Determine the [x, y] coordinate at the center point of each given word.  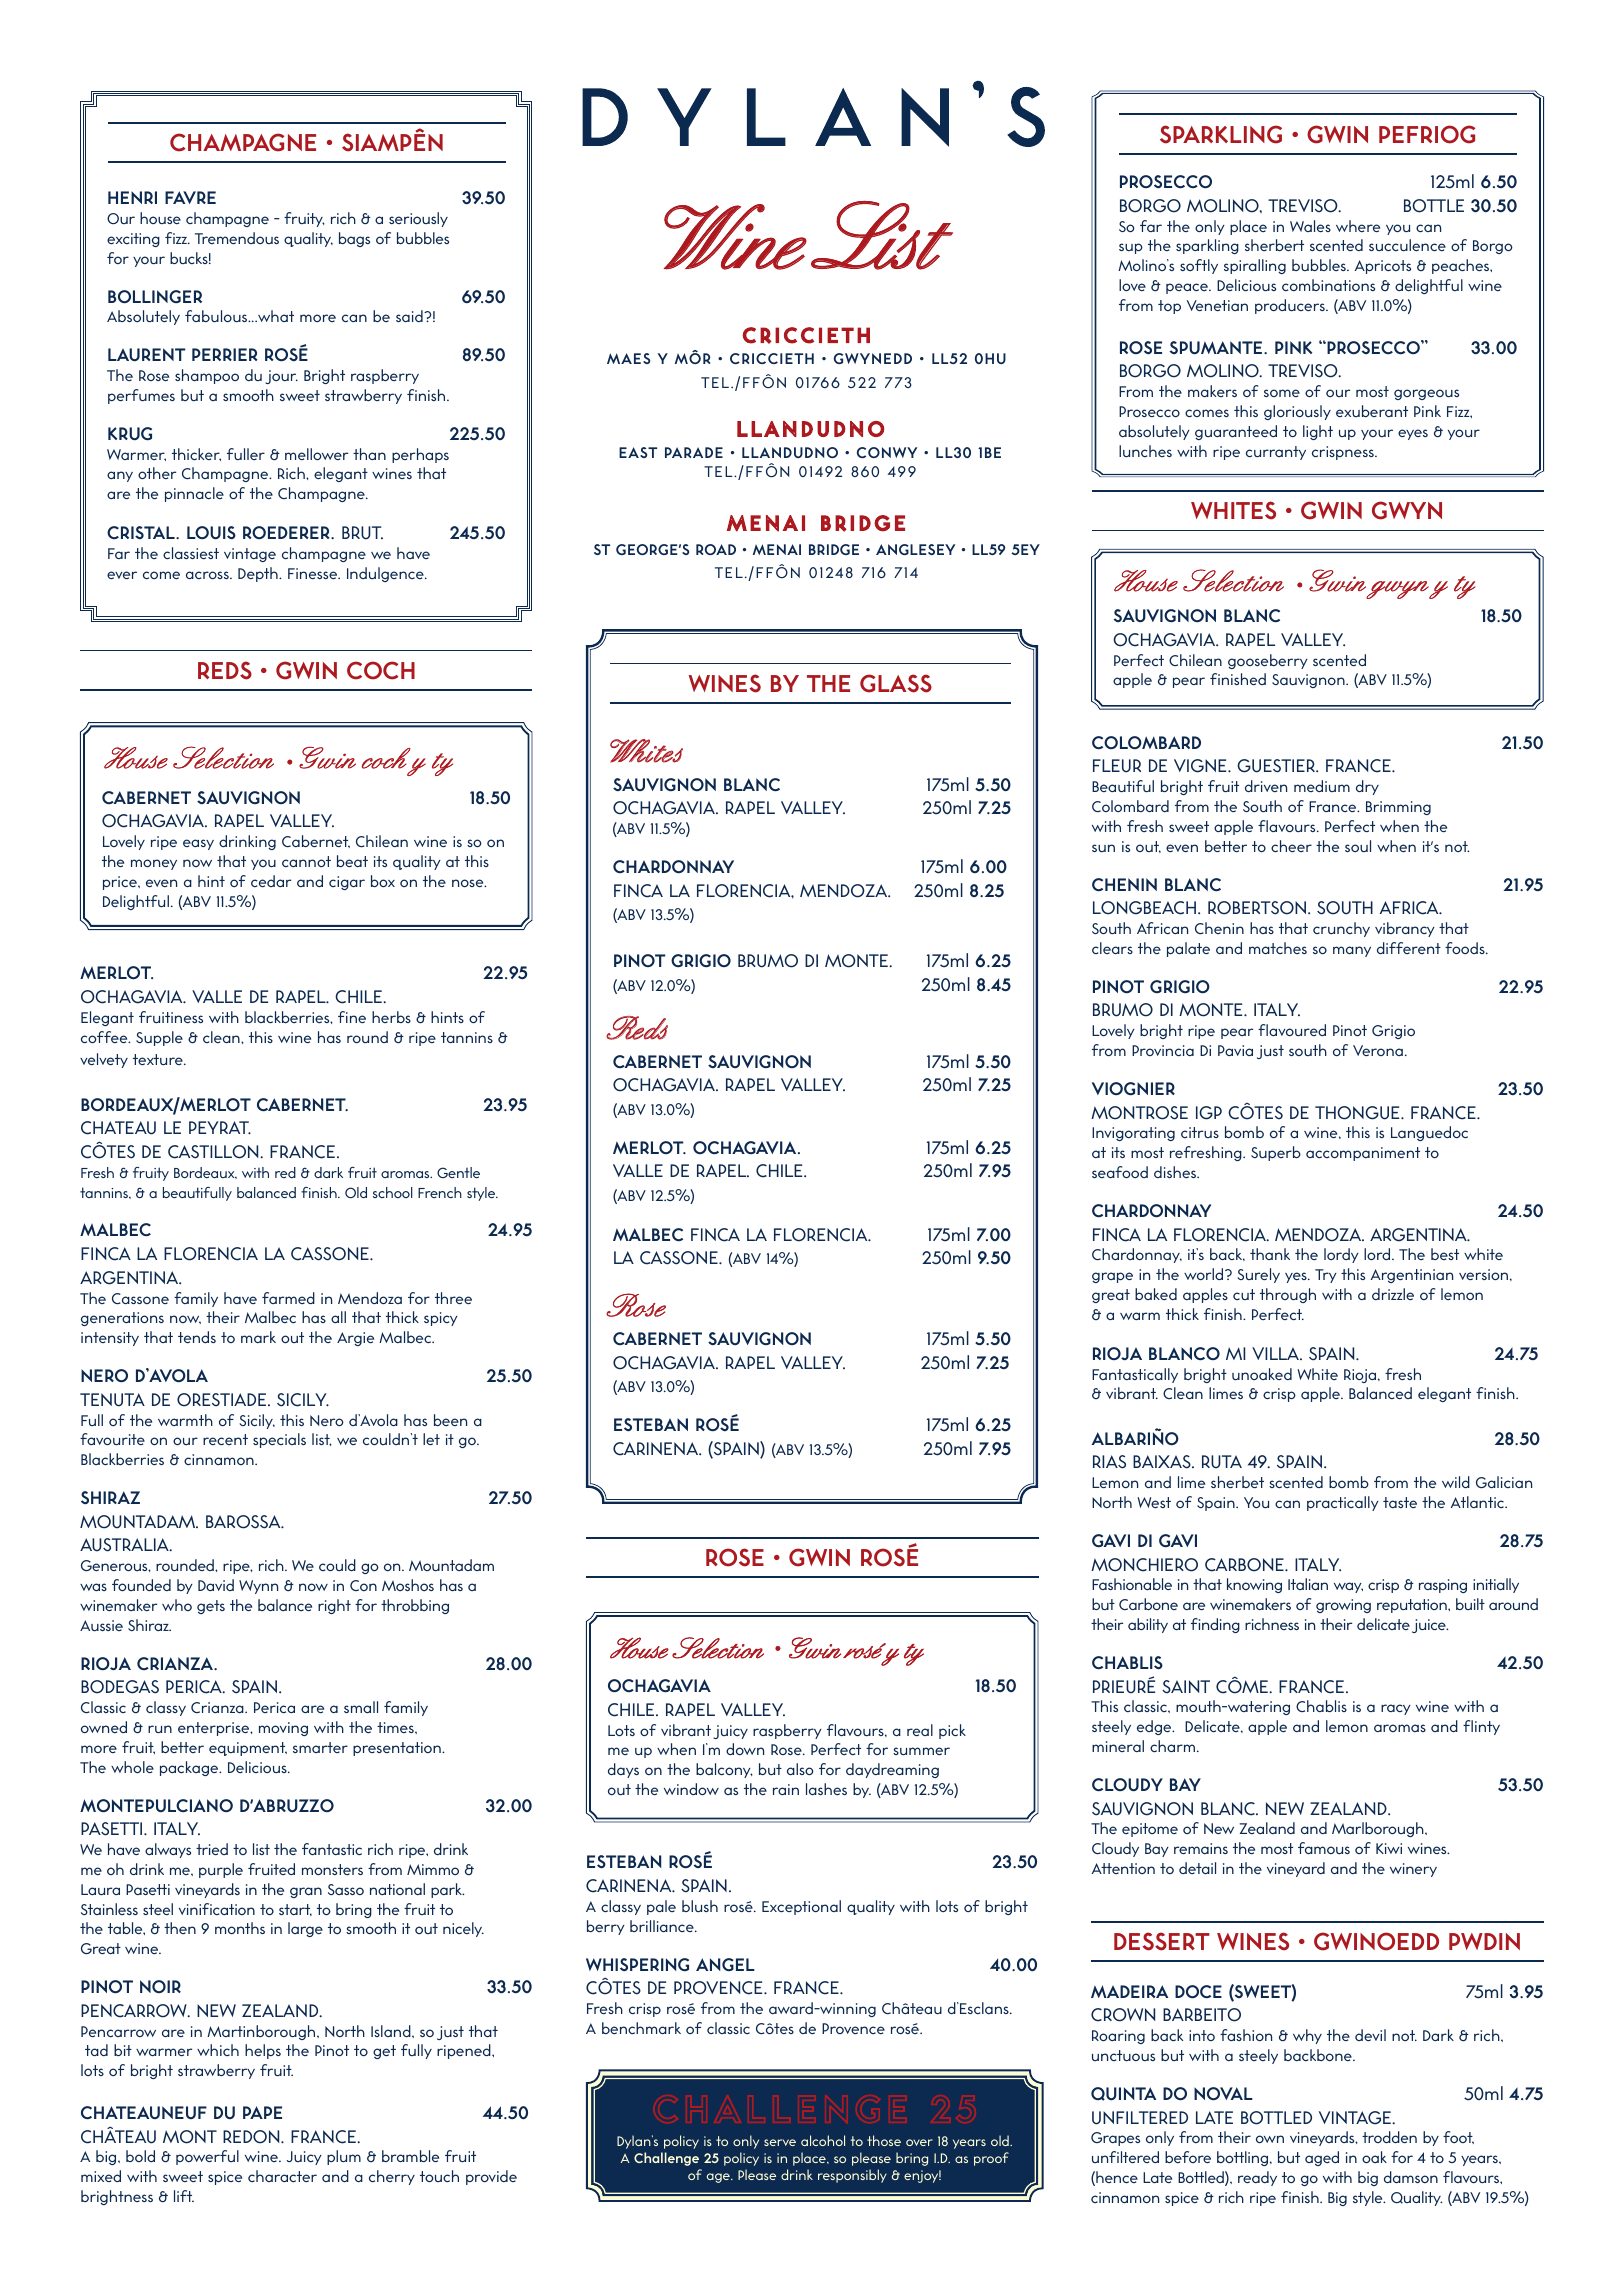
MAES [628, 358]
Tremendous [237, 238]
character [282, 2176]
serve [780, 2142]
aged [1322, 2158]
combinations [1328, 285]
